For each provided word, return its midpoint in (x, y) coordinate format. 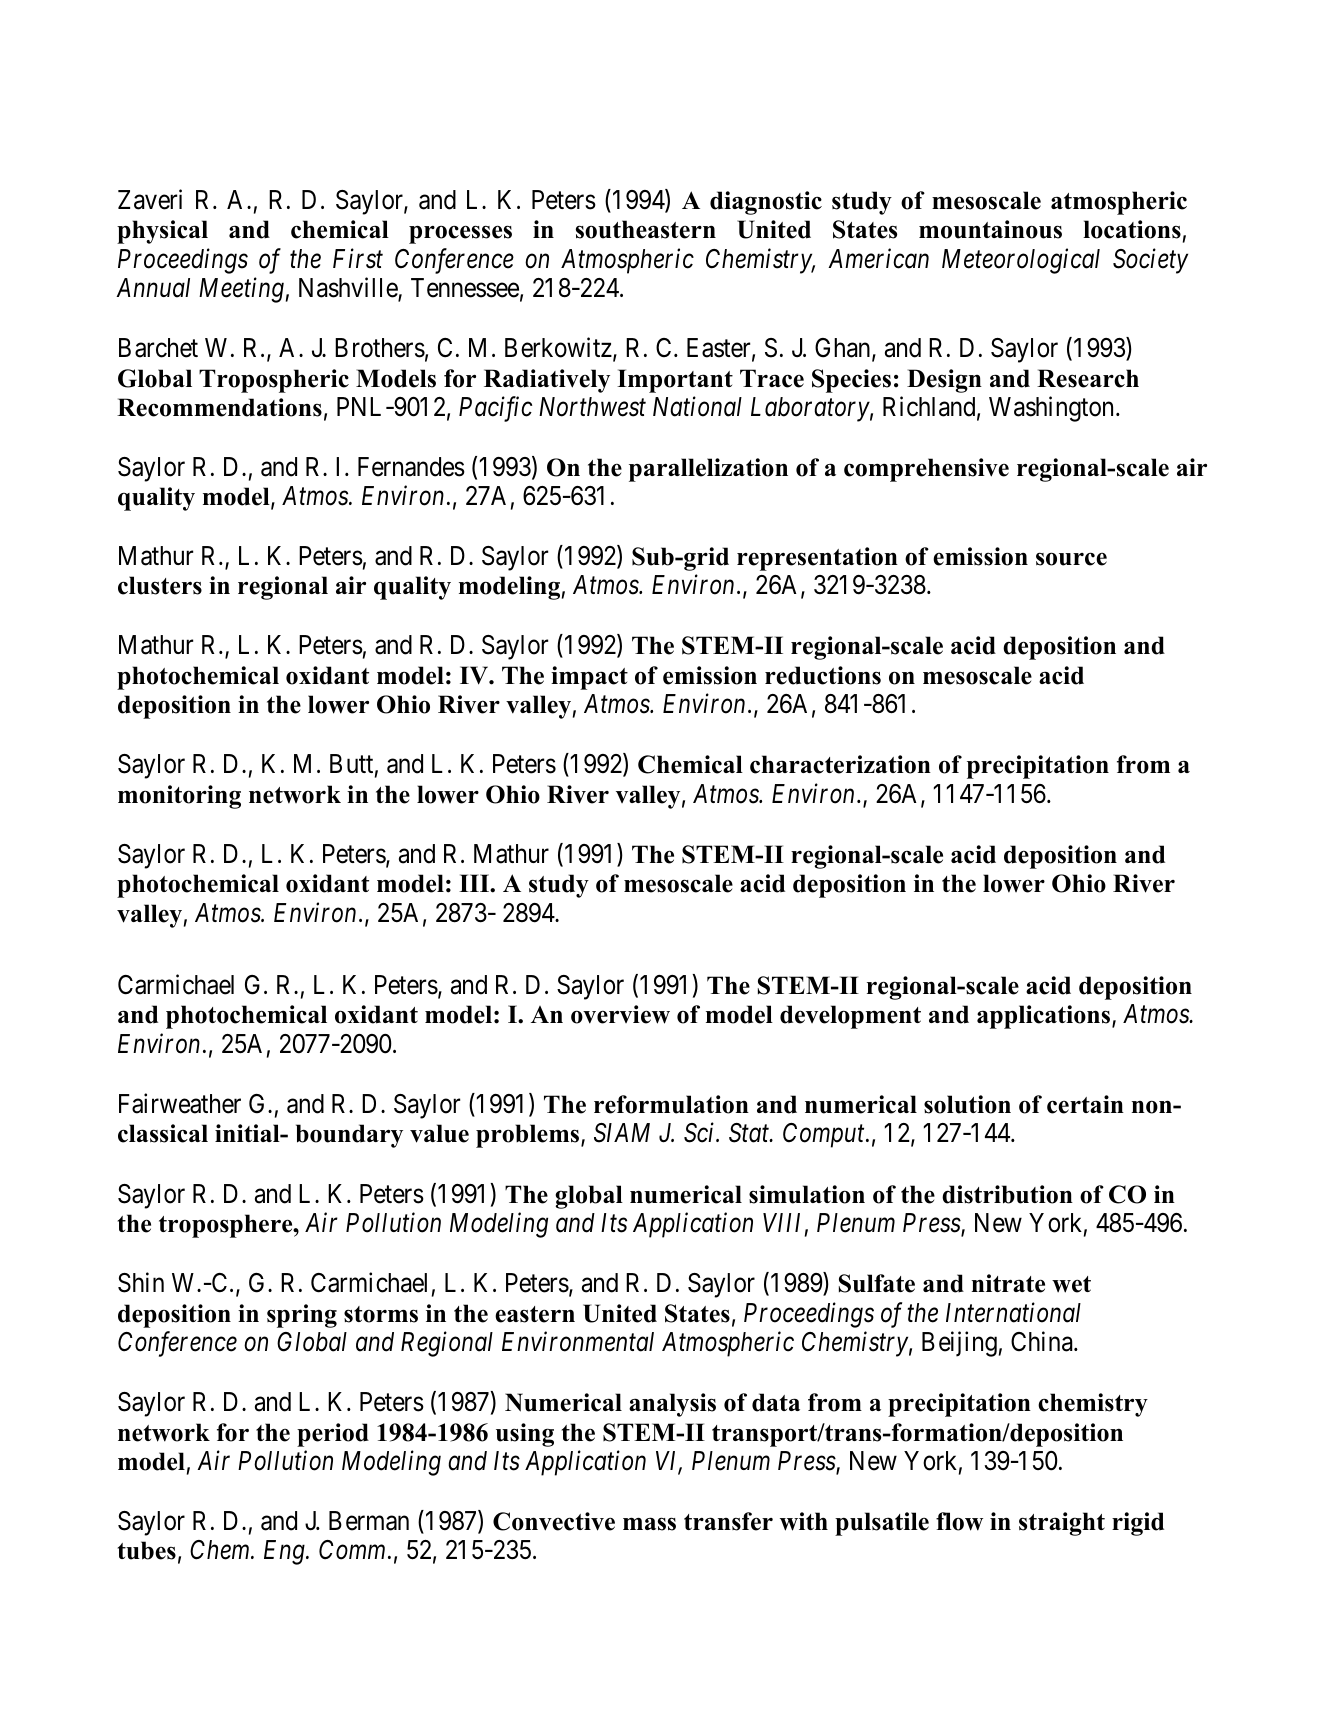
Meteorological (1021, 261)
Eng (285, 1553)
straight (1062, 1524)
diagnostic (766, 203)
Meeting (241, 290)
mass (649, 1524)
